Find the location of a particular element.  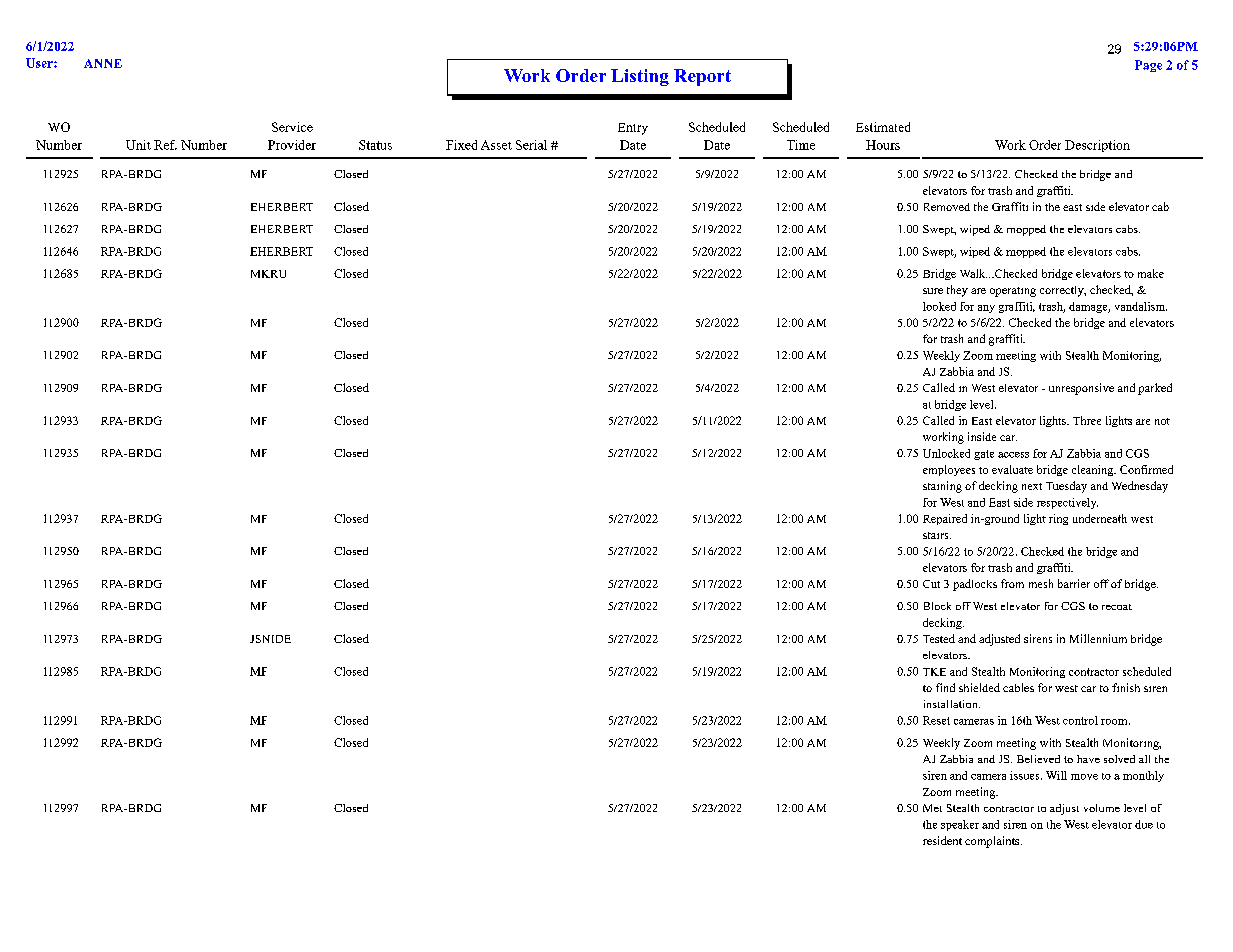

speaker is located at coordinates (960, 825).
